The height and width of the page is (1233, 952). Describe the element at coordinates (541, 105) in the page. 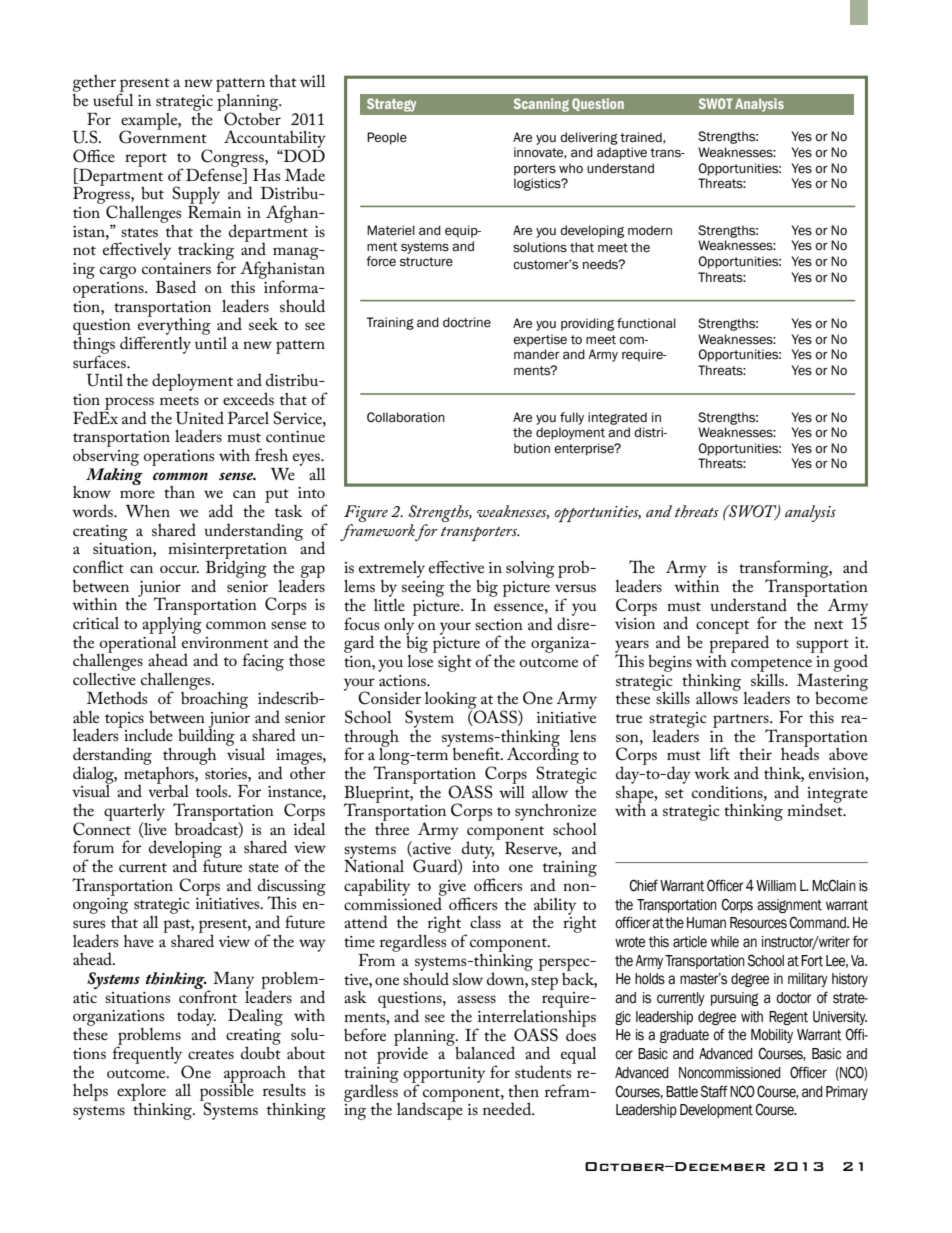

I see `Scanning` at that location.
